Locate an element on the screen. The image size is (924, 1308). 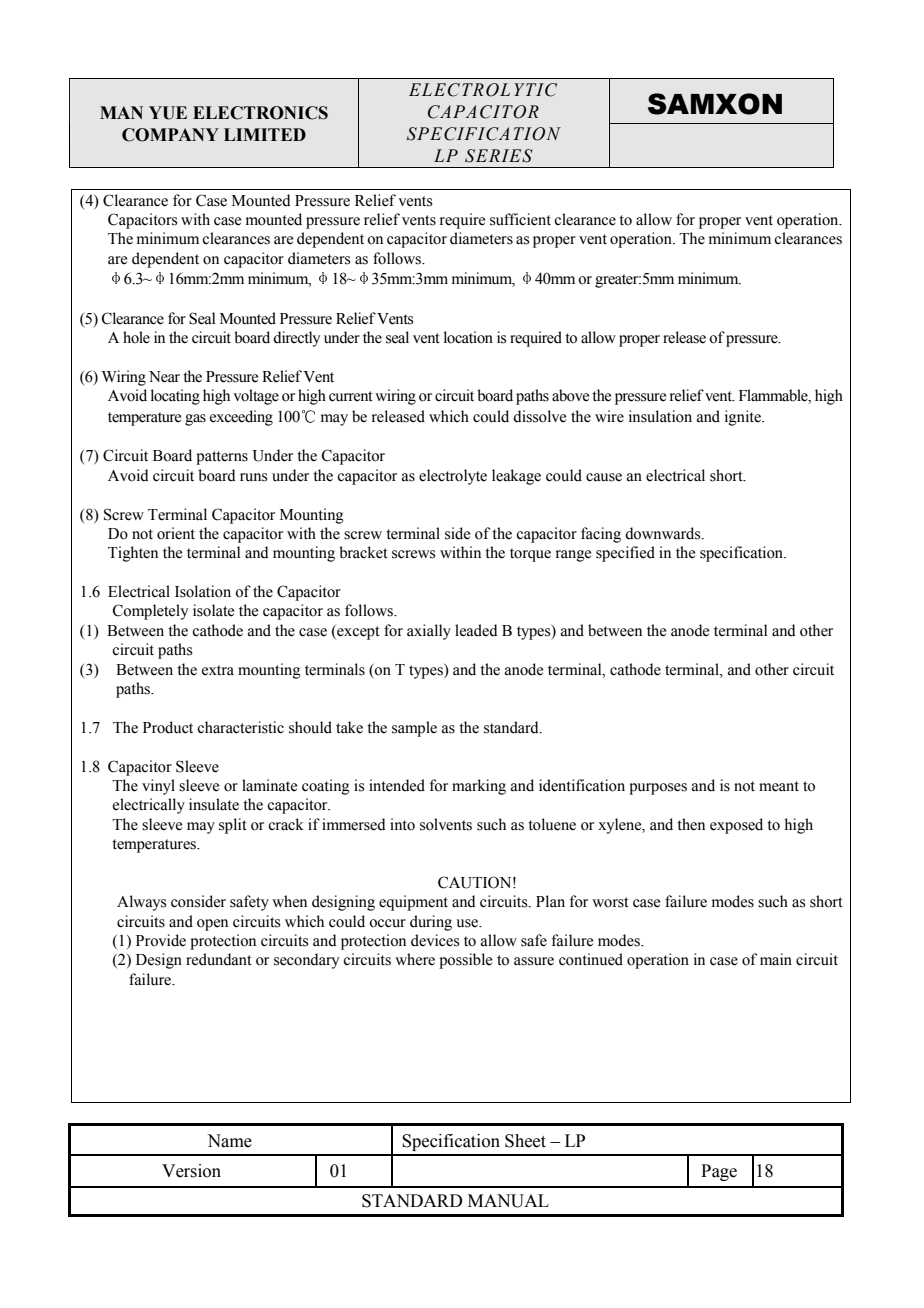
ELECTROLYTIC is located at coordinates (483, 90).
